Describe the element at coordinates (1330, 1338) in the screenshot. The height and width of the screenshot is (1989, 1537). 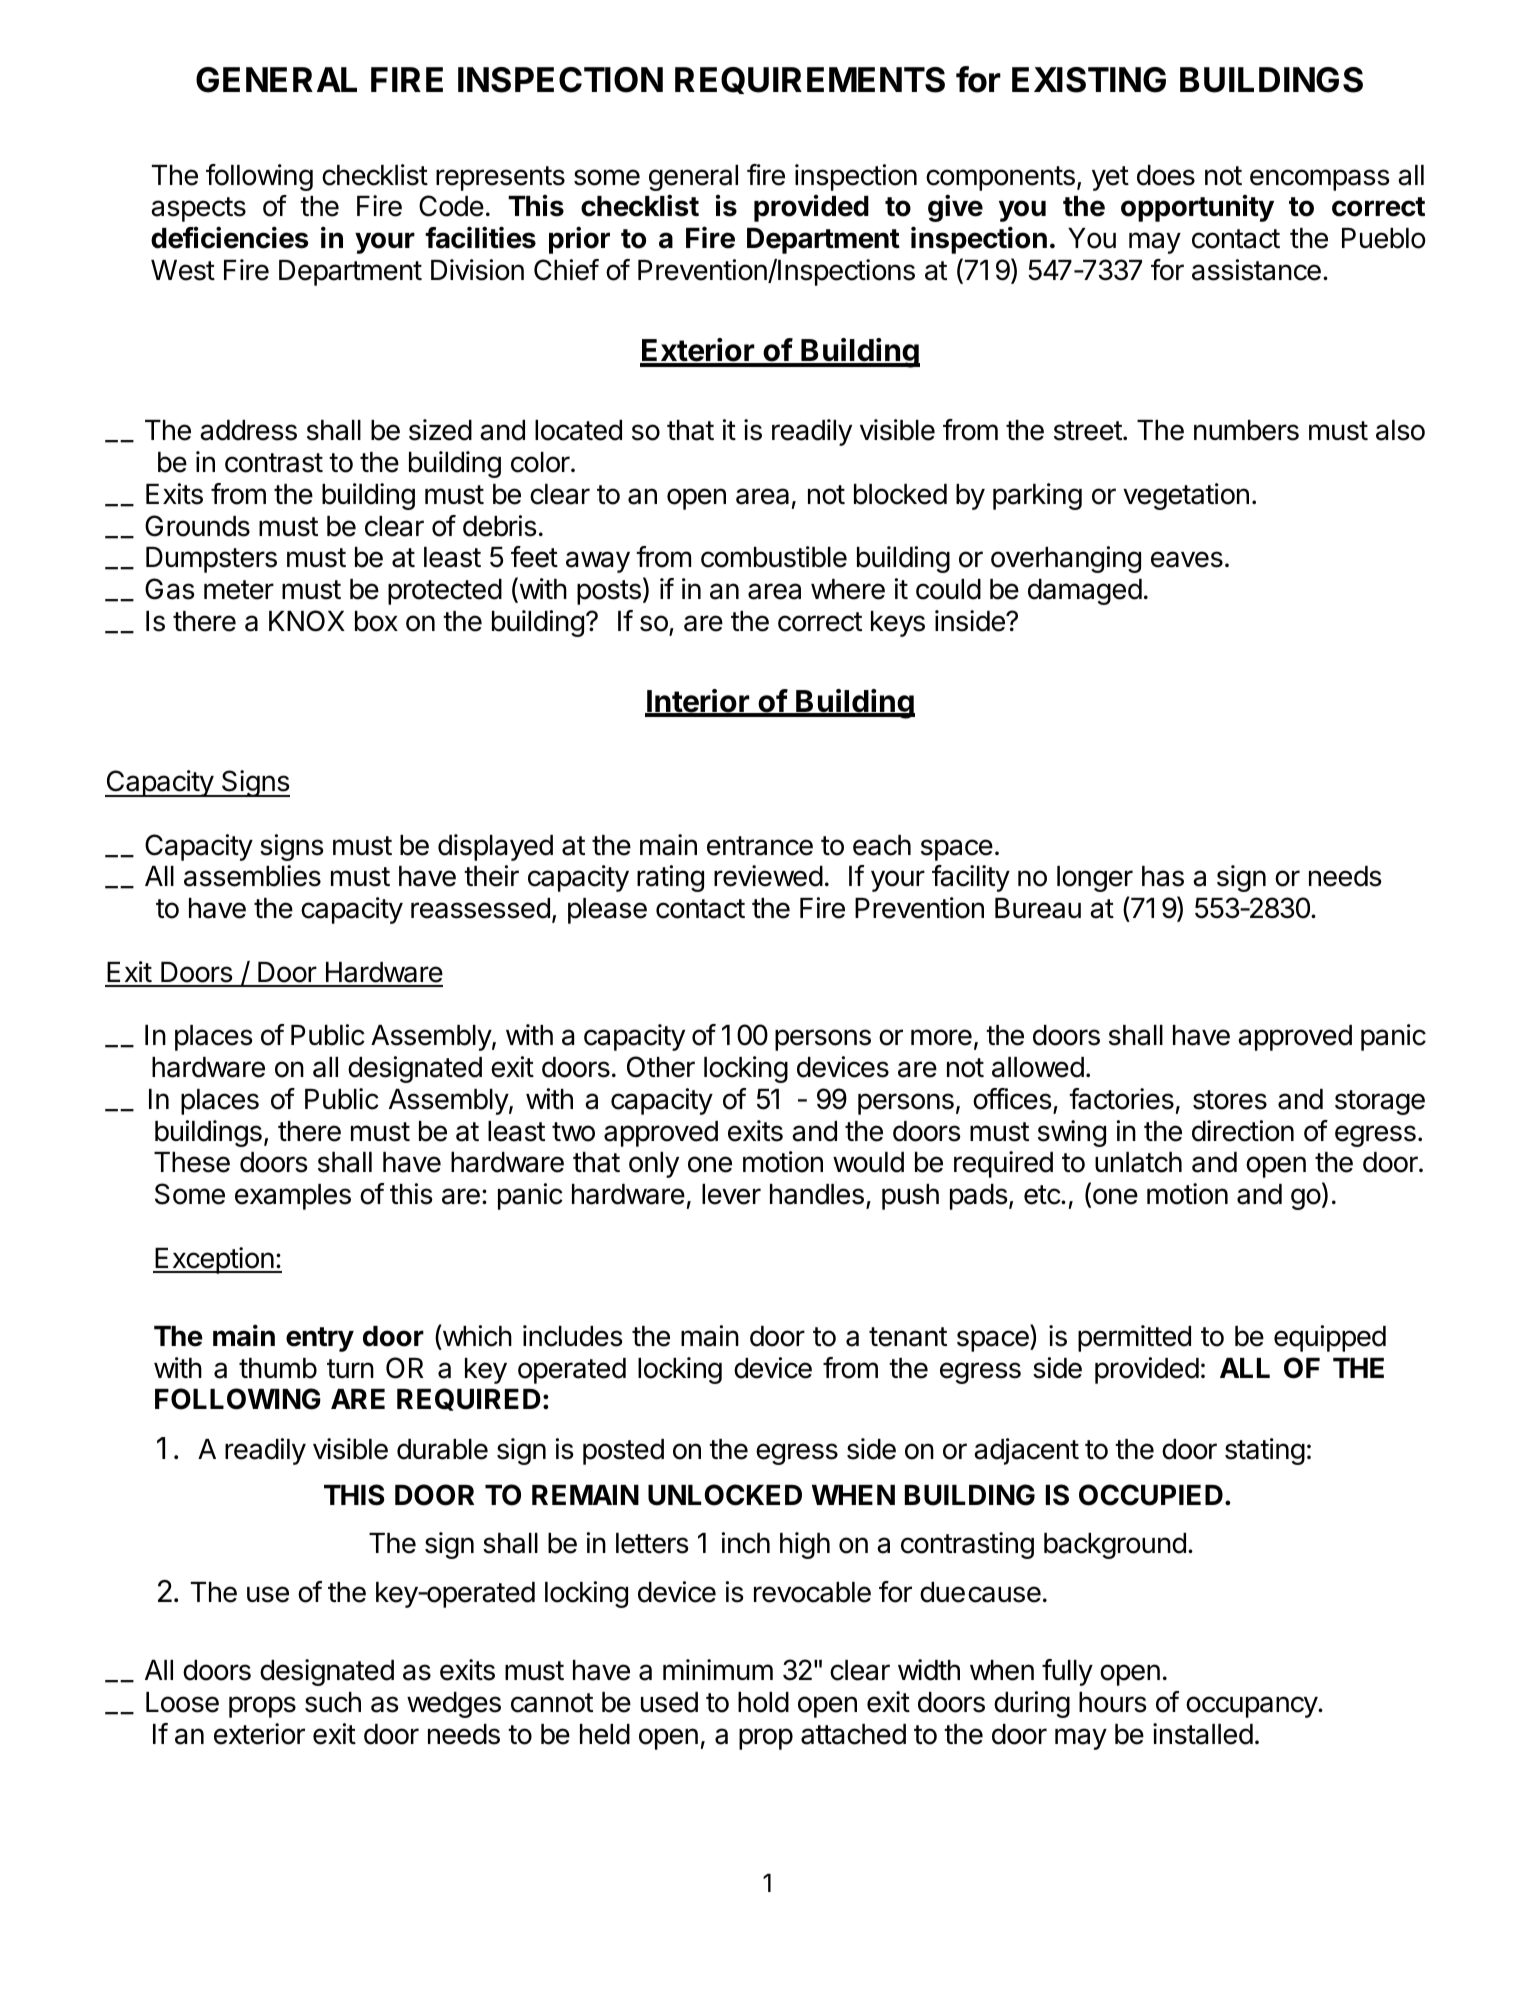
I see `equipped` at that location.
